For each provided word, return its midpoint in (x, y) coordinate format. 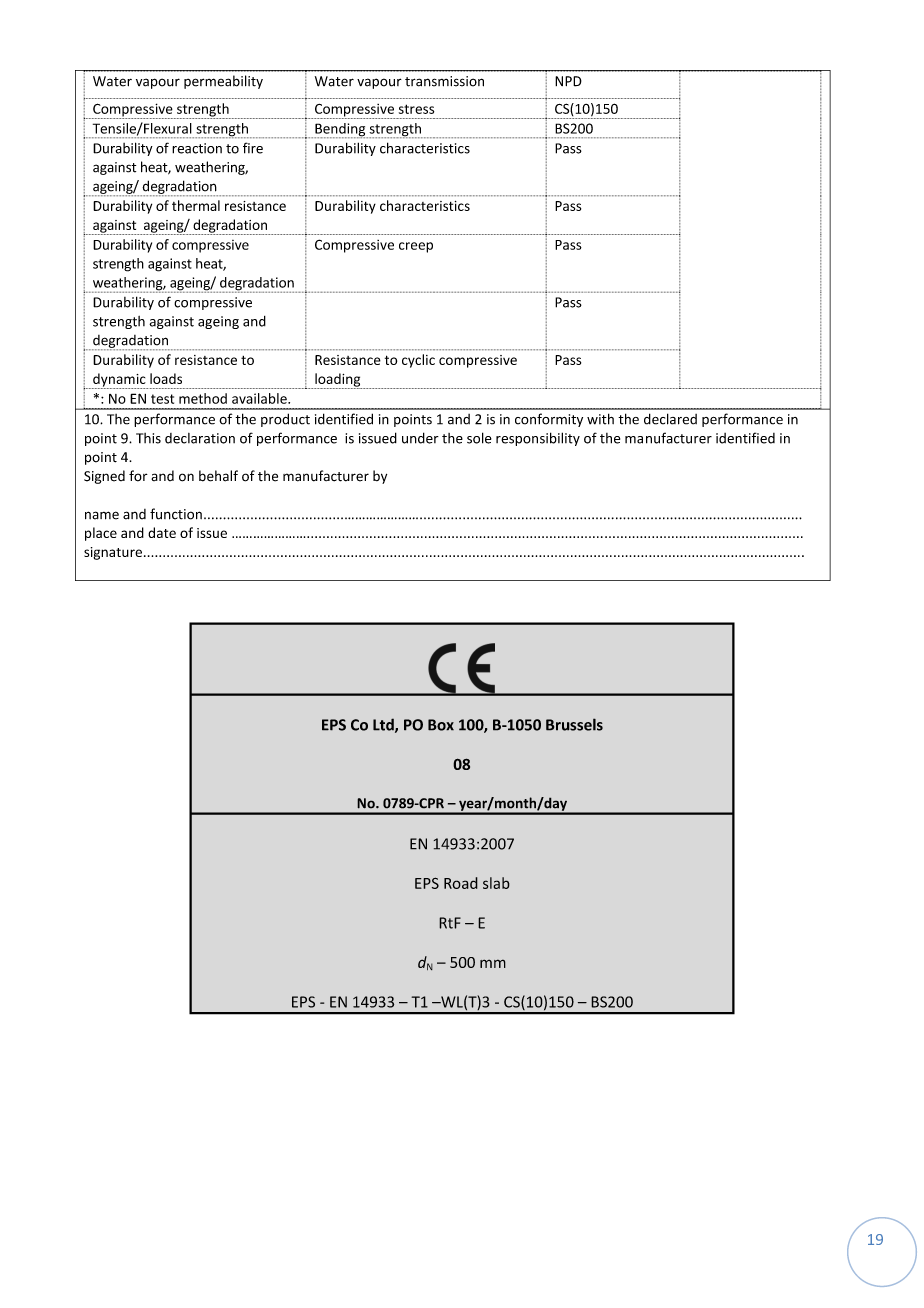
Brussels (574, 724)
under (420, 438)
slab (496, 883)
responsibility (538, 439)
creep (416, 247)
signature (113, 553)
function (176, 514)
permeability (223, 82)
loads (166, 378)
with (600, 419)
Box (441, 725)
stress (416, 109)
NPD (568, 81)
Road (461, 883)
